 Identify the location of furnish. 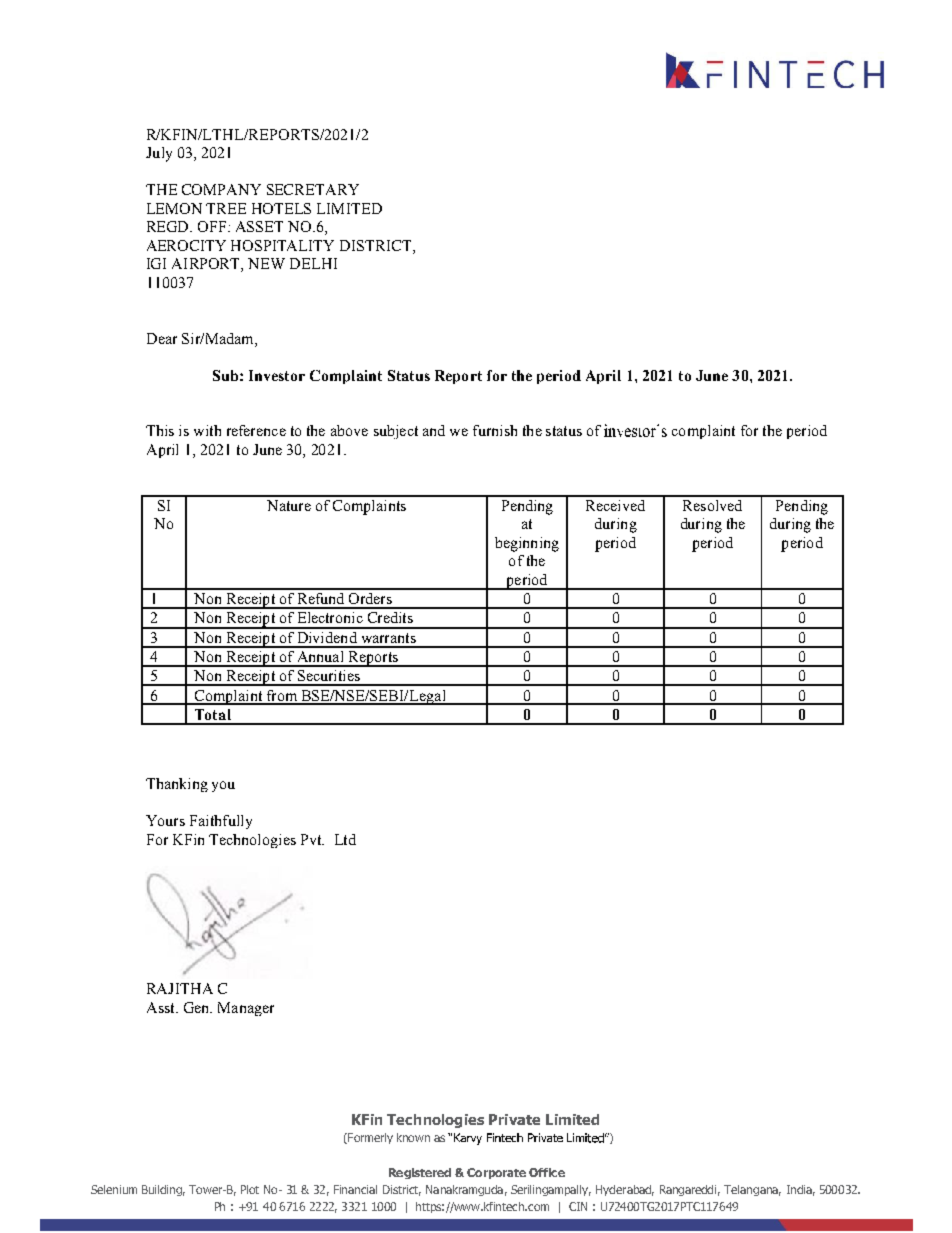
(495, 430).
